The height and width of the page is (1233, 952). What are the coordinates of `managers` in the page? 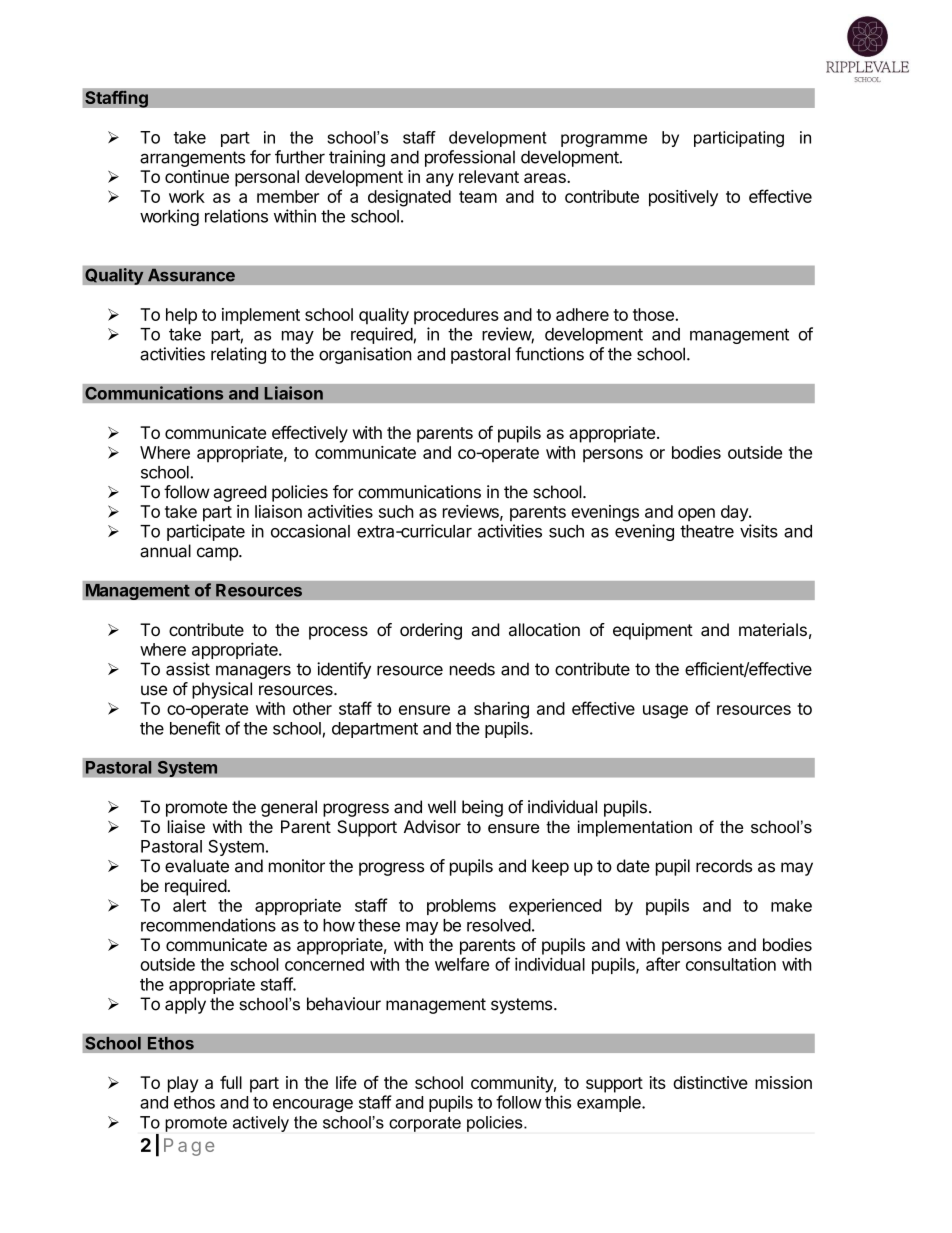 It's located at (253, 672).
